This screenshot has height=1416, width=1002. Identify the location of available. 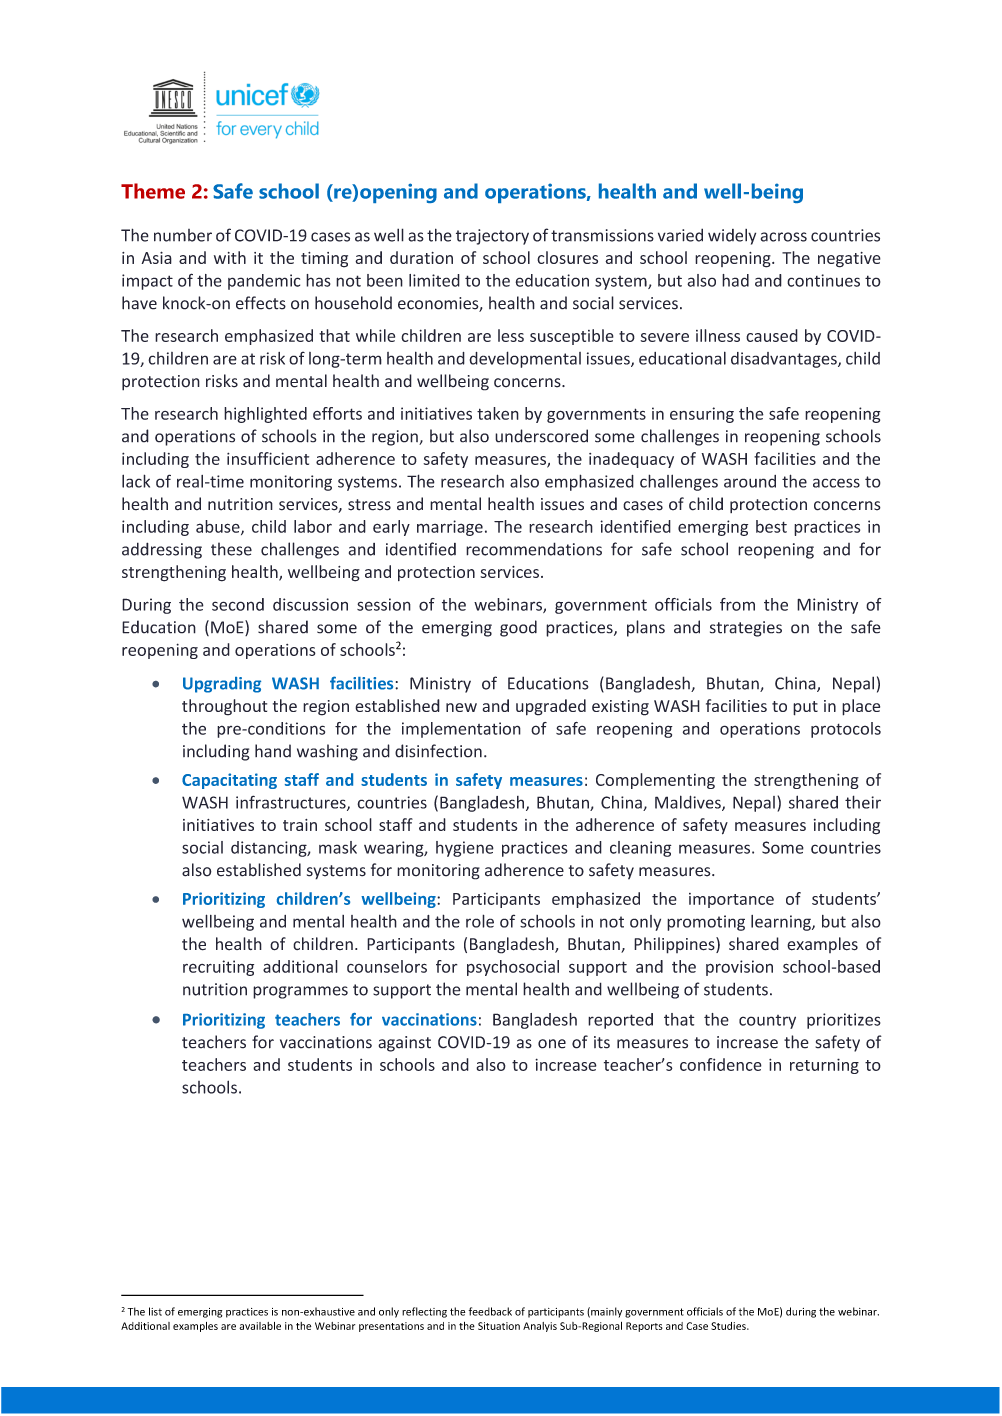
(260, 1326).
